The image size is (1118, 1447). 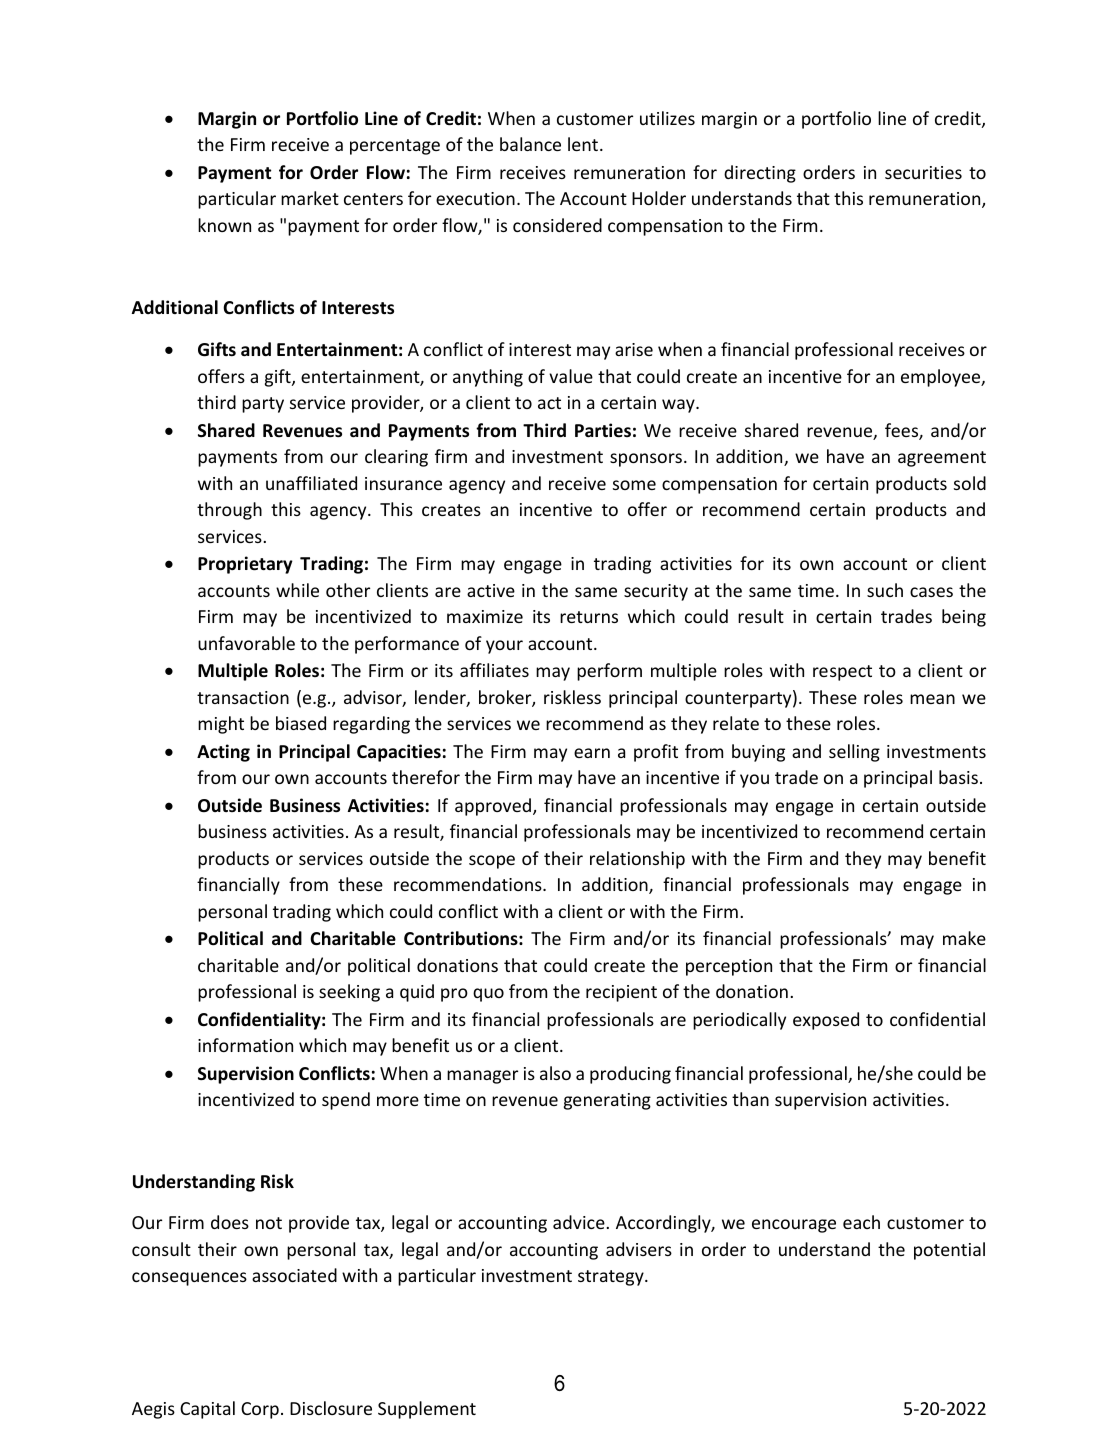 I want to click on seeking, so click(x=349, y=993).
